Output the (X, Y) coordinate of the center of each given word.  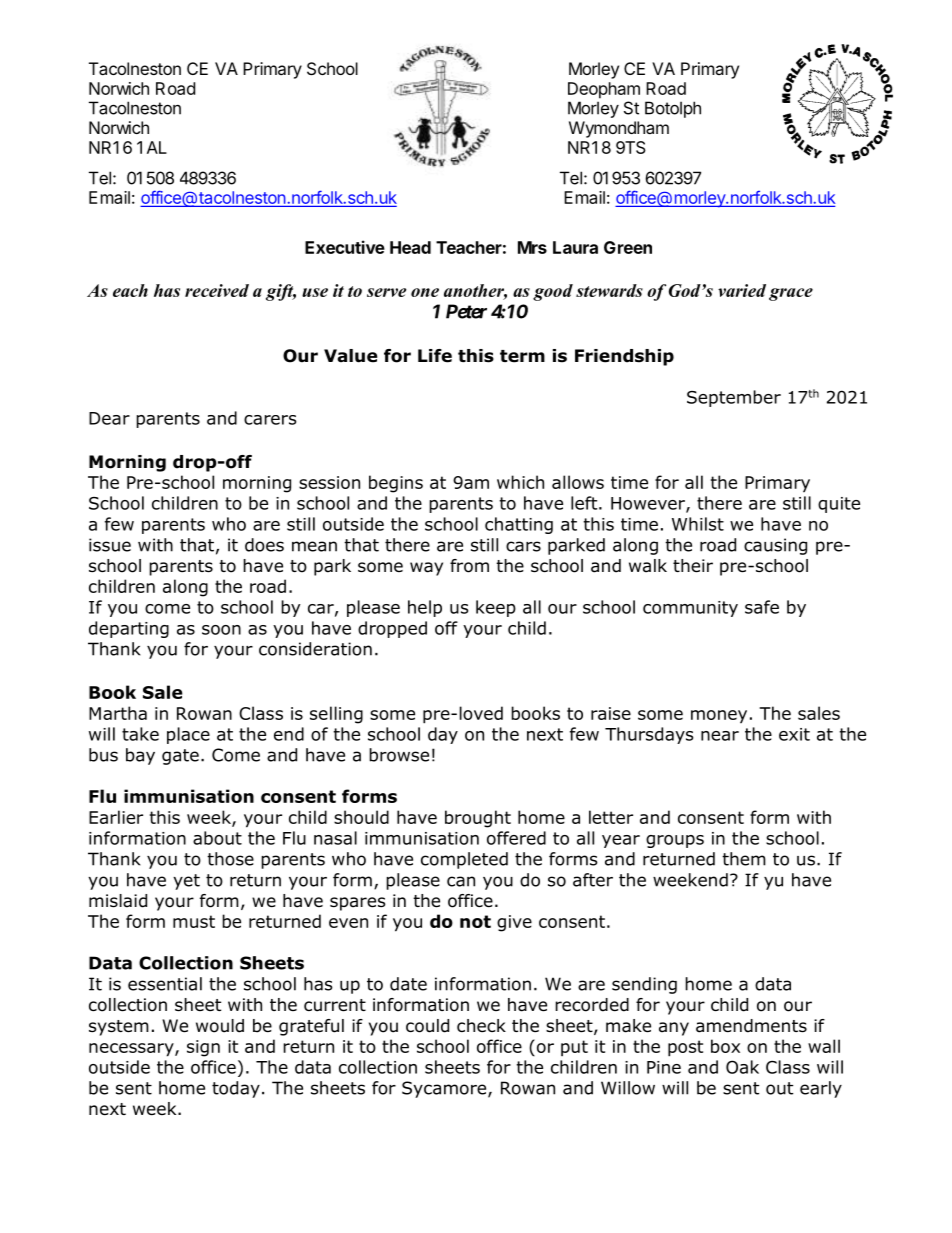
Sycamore (445, 1089)
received (217, 290)
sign (203, 1048)
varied (742, 290)
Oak (742, 1067)
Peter (466, 311)
